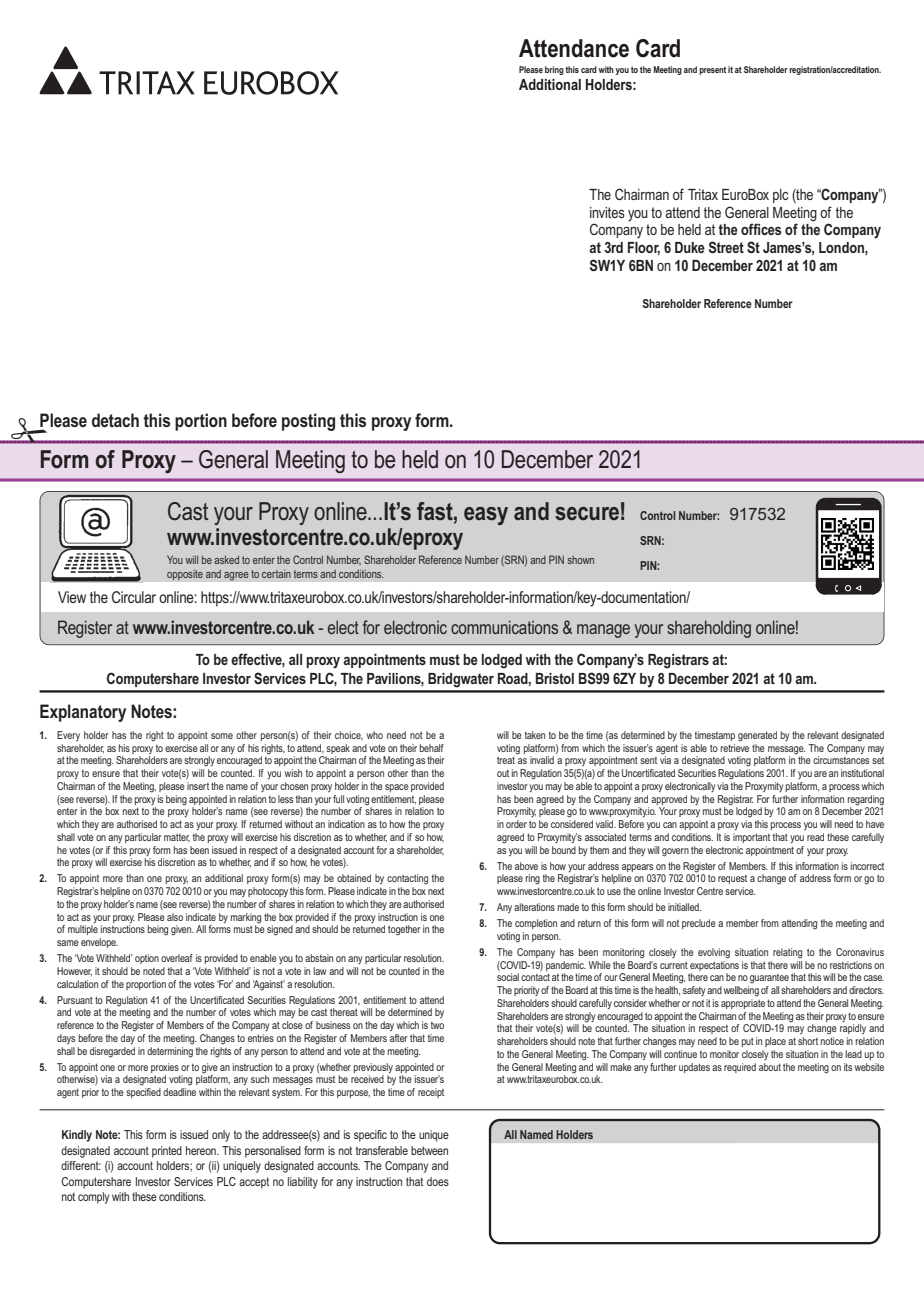 This document has height=1308, width=924. Describe the element at coordinates (757, 736) in the document. I see `generated` at that location.
